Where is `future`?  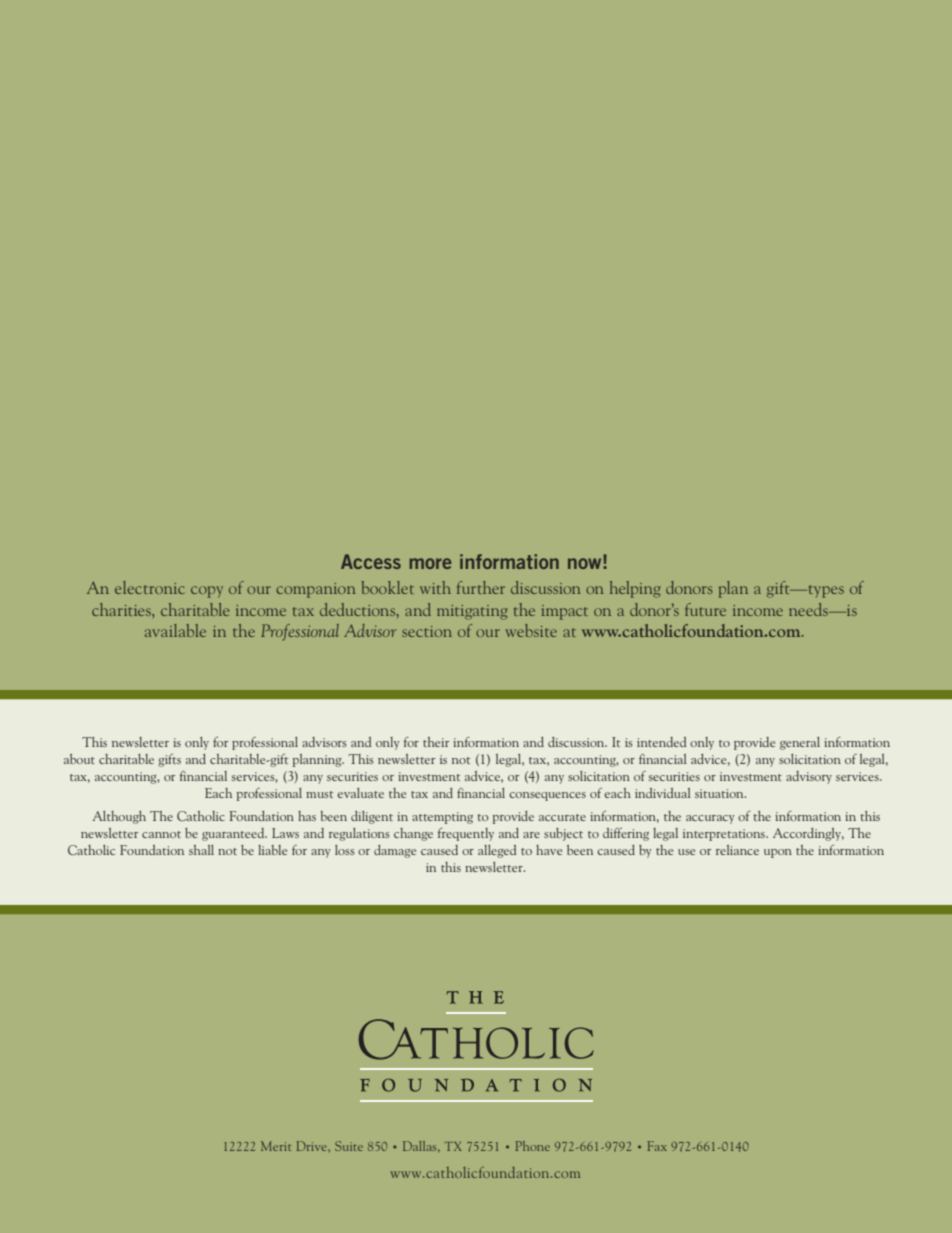
future is located at coordinates (705, 609).
